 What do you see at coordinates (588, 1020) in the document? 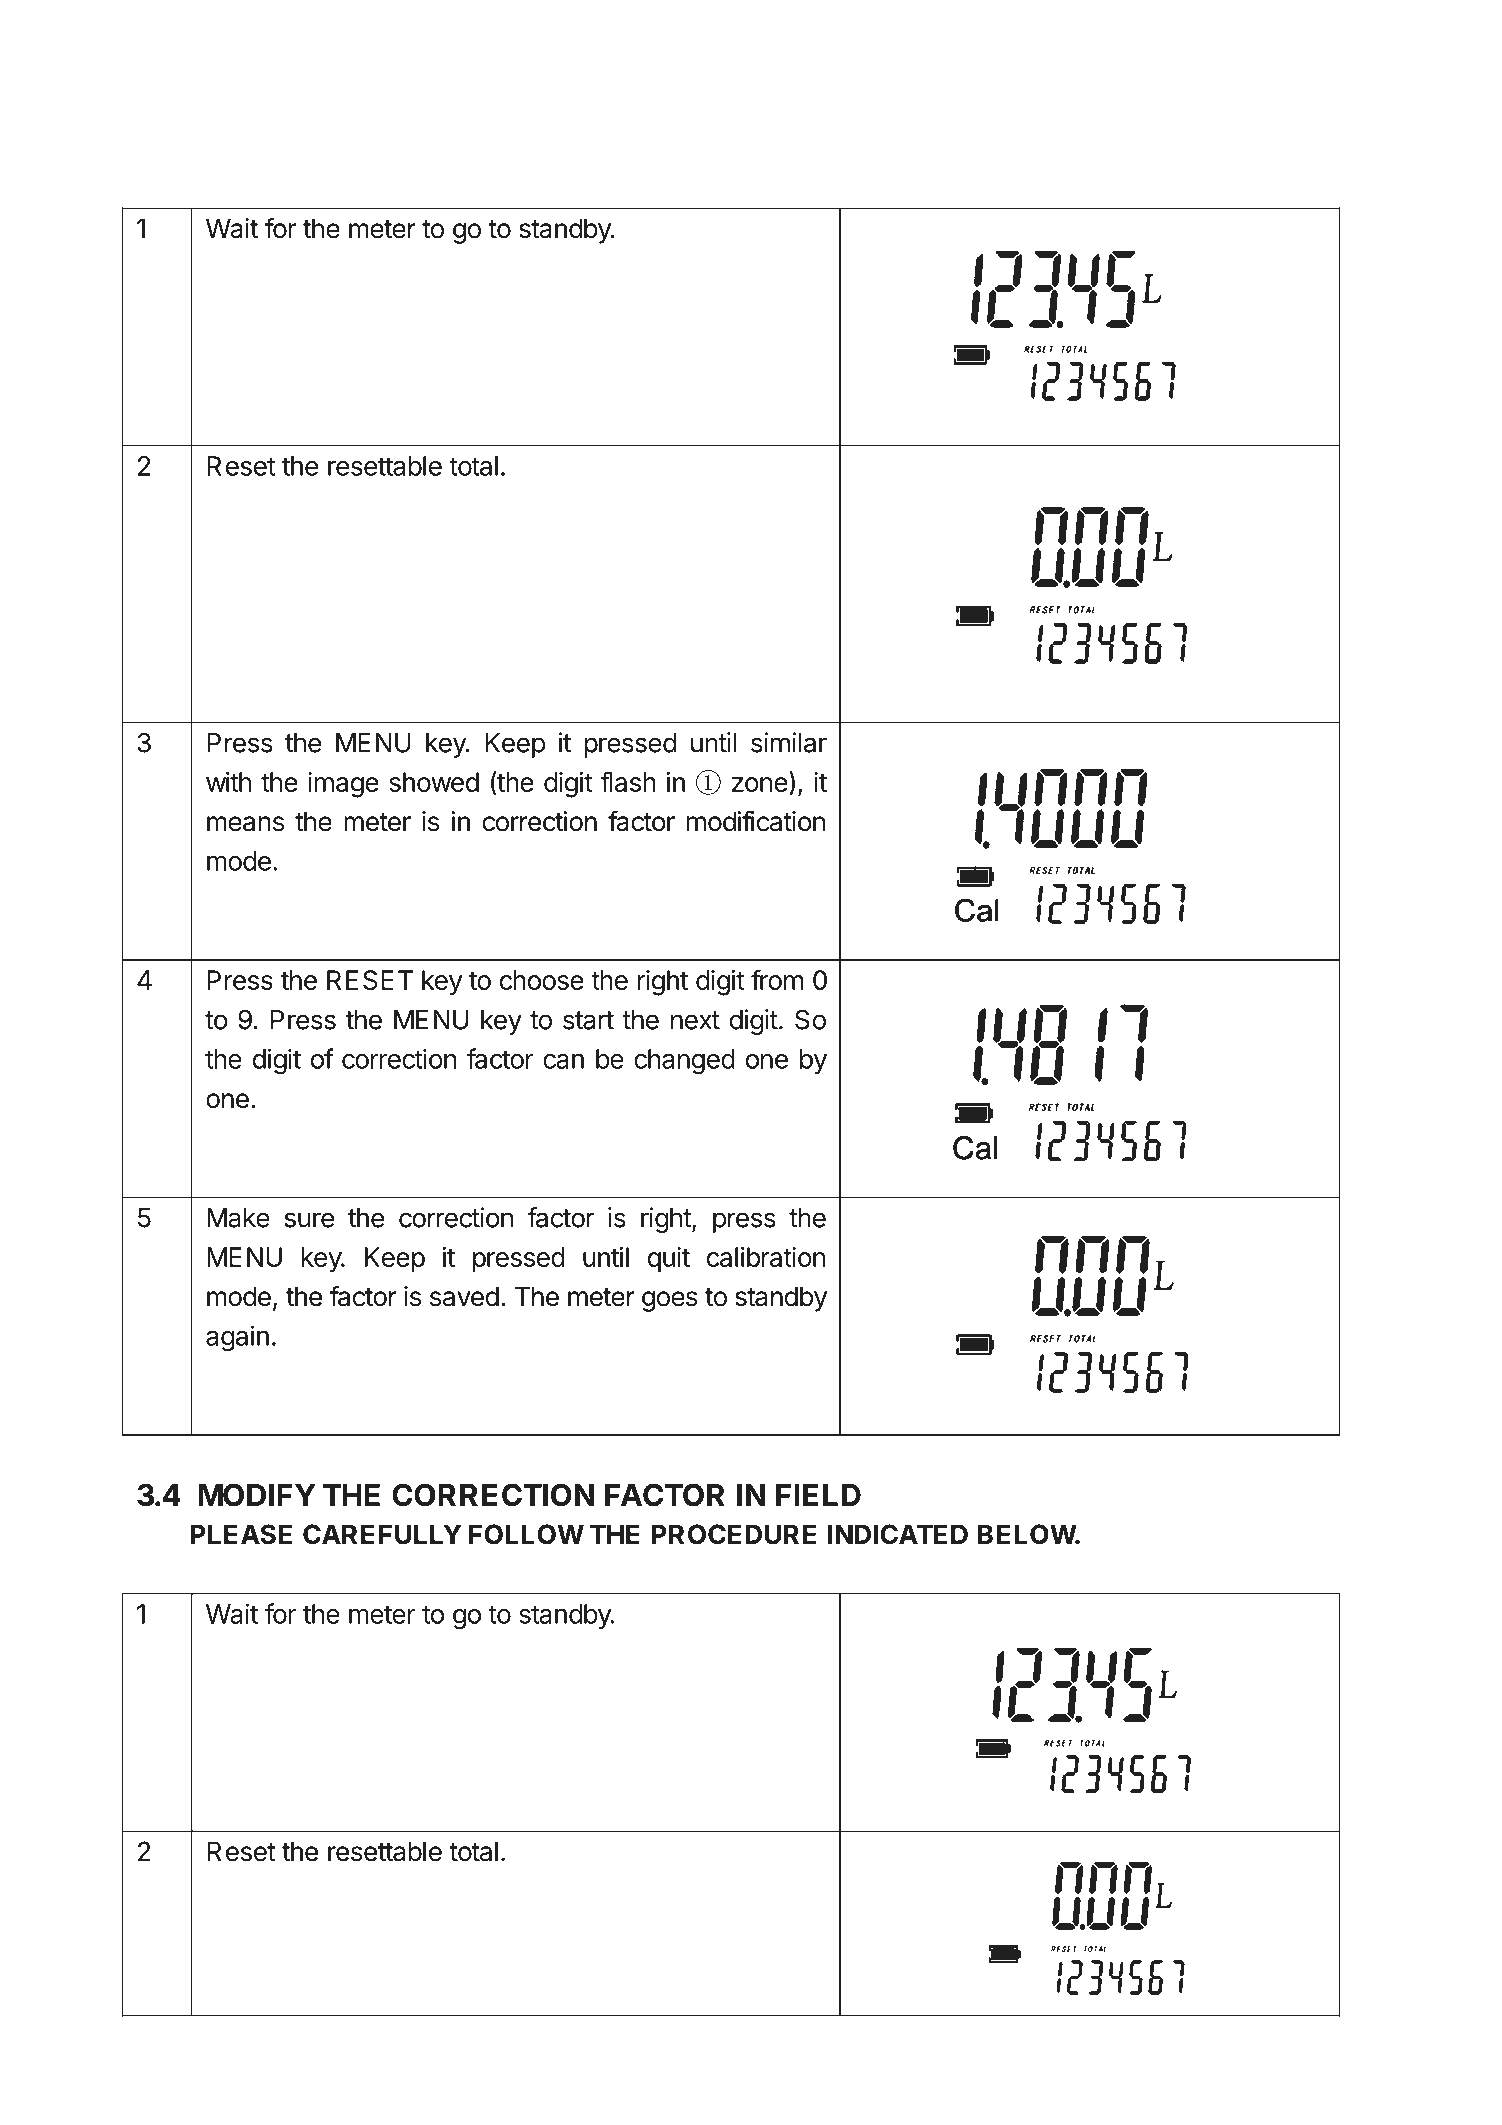
I see `start` at bounding box center [588, 1020].
